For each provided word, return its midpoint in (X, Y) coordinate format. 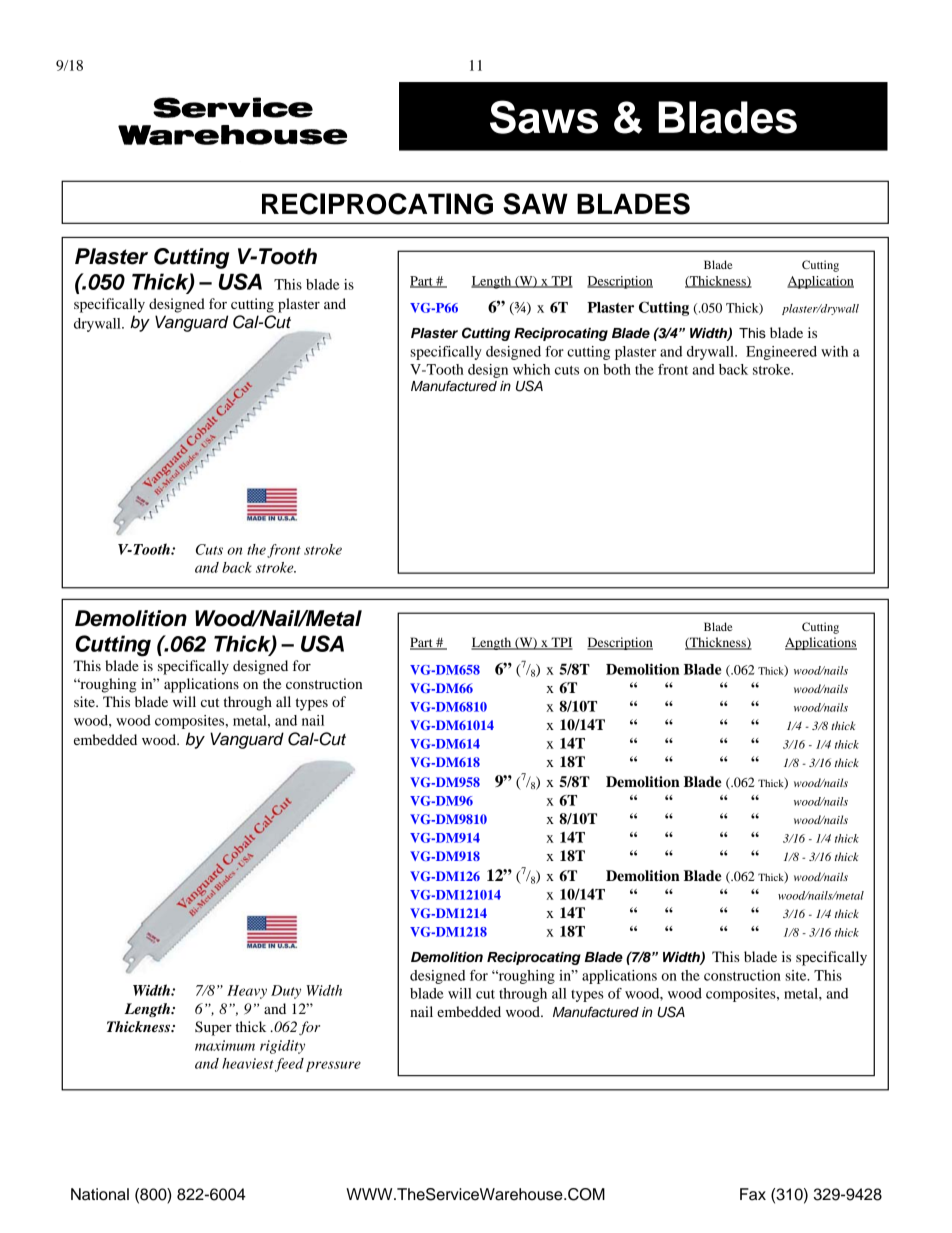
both (617, 369)
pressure (333, 1066)
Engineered (781, 353)
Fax (753, 1194)
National (100, 1194)
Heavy (247, 992)
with (834, 351)
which (531, 369)
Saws (544, 117)
